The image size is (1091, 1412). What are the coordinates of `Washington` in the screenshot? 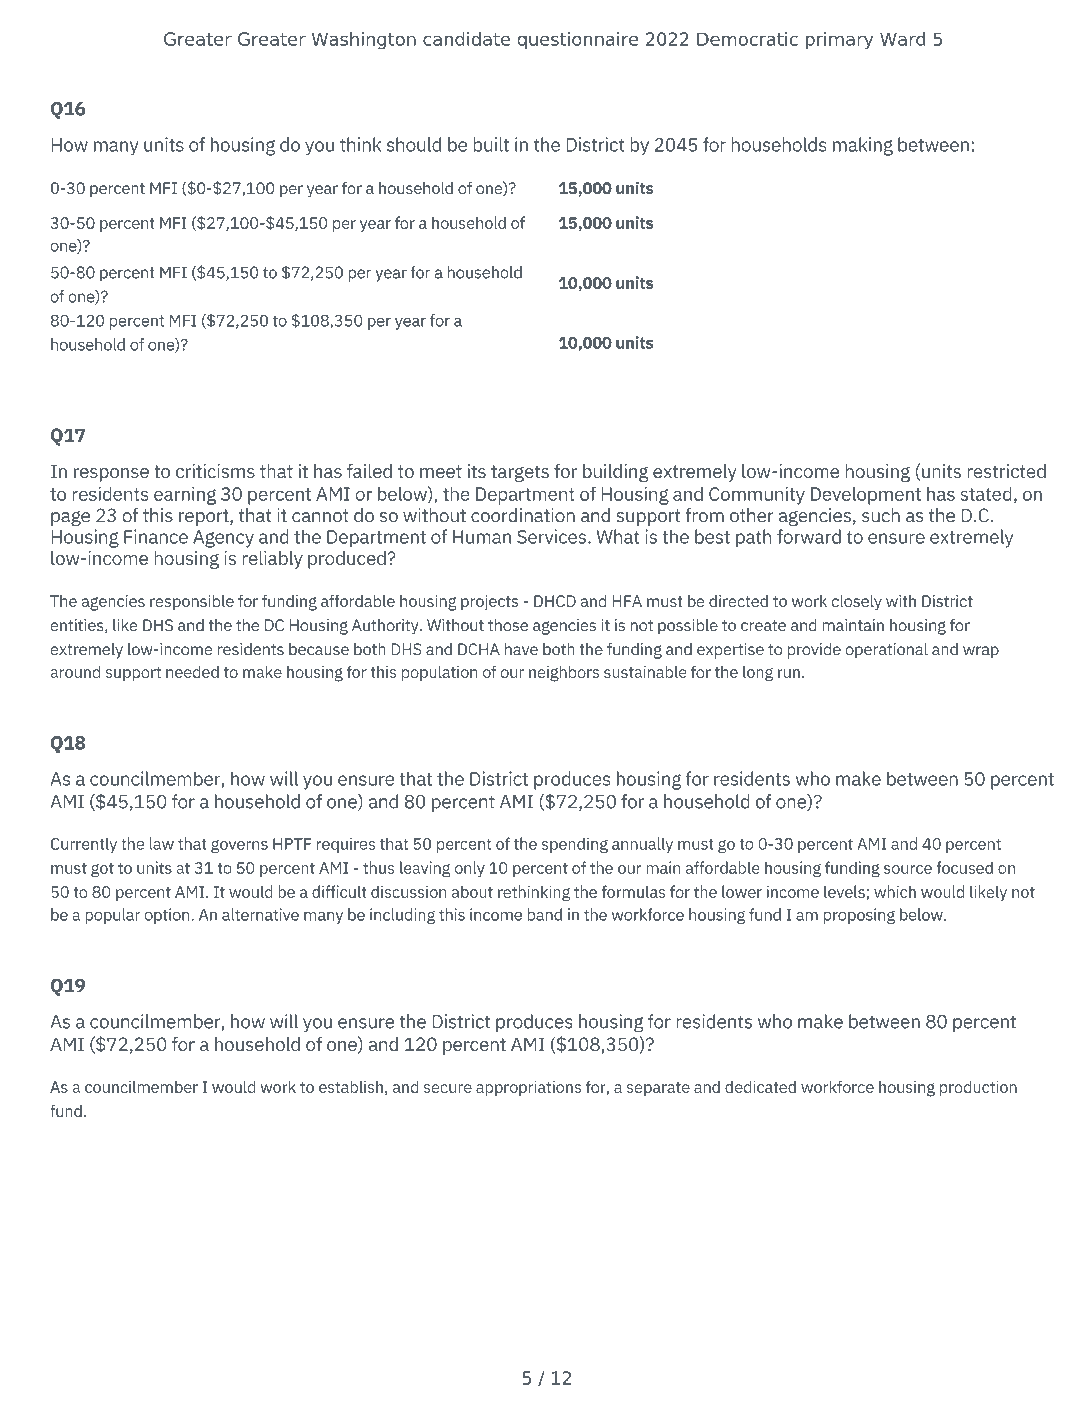 It's located at (364, 41).
